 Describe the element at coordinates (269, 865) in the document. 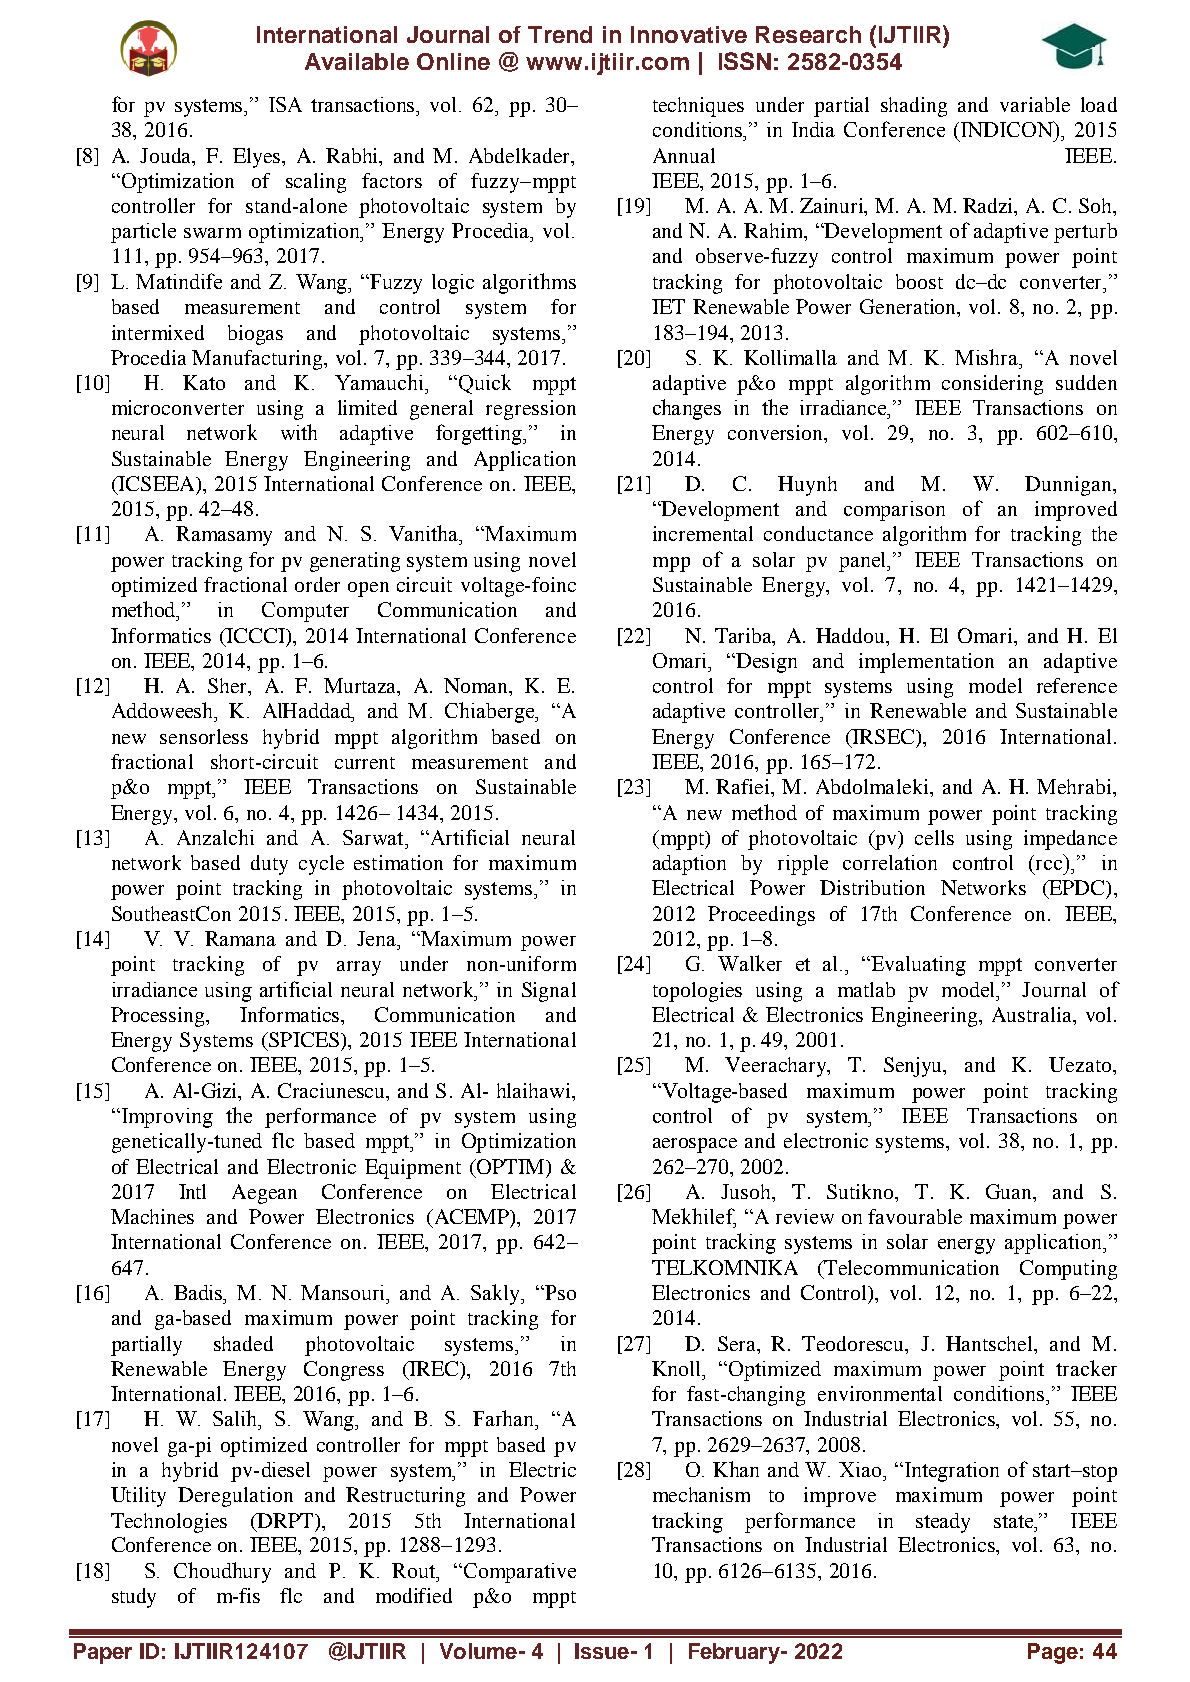

I see `duty` at that location.
